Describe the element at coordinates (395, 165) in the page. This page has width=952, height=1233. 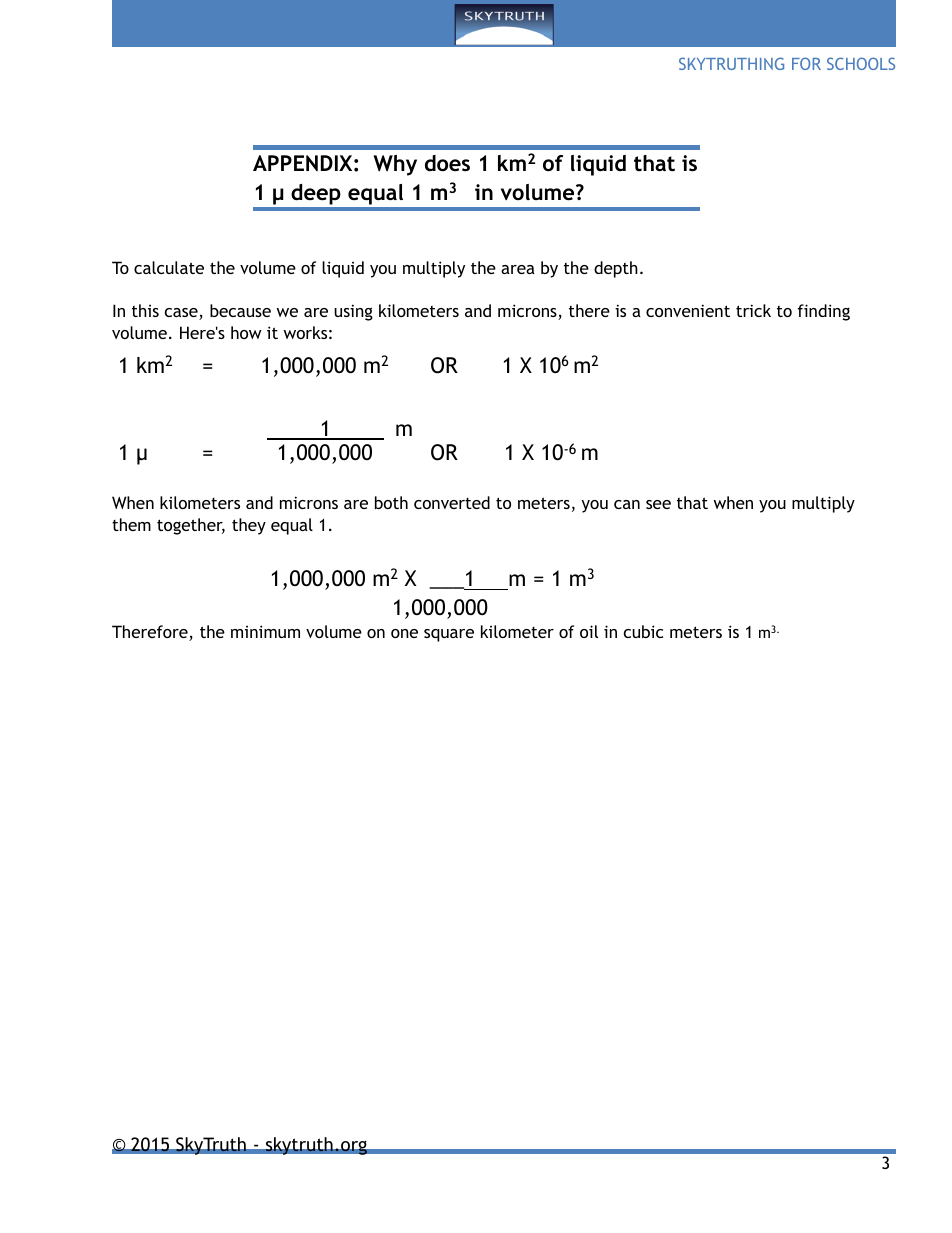
I see `Why` at that location.
